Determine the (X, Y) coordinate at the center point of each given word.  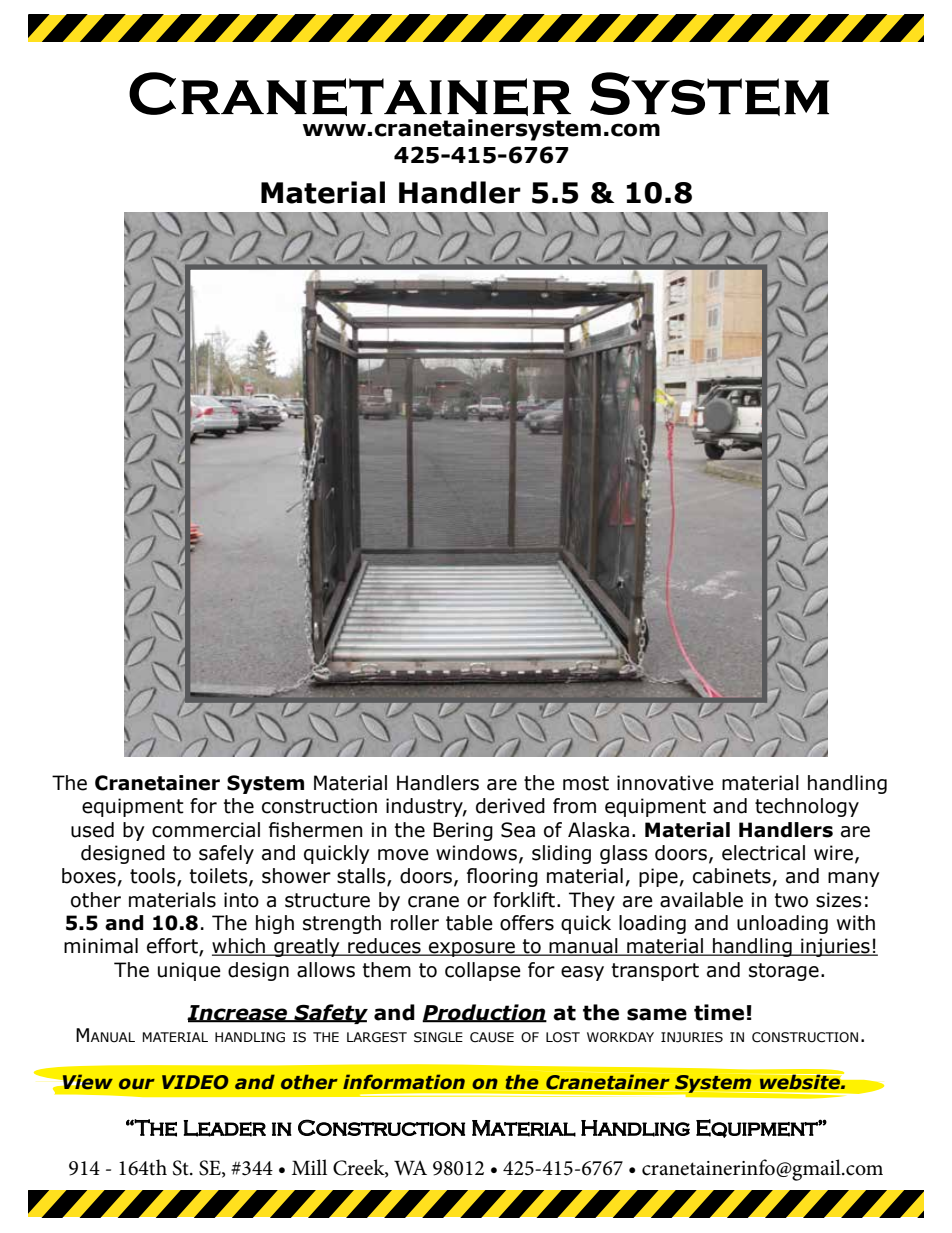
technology (807, 807)
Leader (224, 1128)
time (719, 1012)
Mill (309, 1167)
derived (510, 806)
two (791, 900)
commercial (206, 830)
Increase (238, 1014)
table (469, 923)
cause (492, 1037)
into (241, 900)
